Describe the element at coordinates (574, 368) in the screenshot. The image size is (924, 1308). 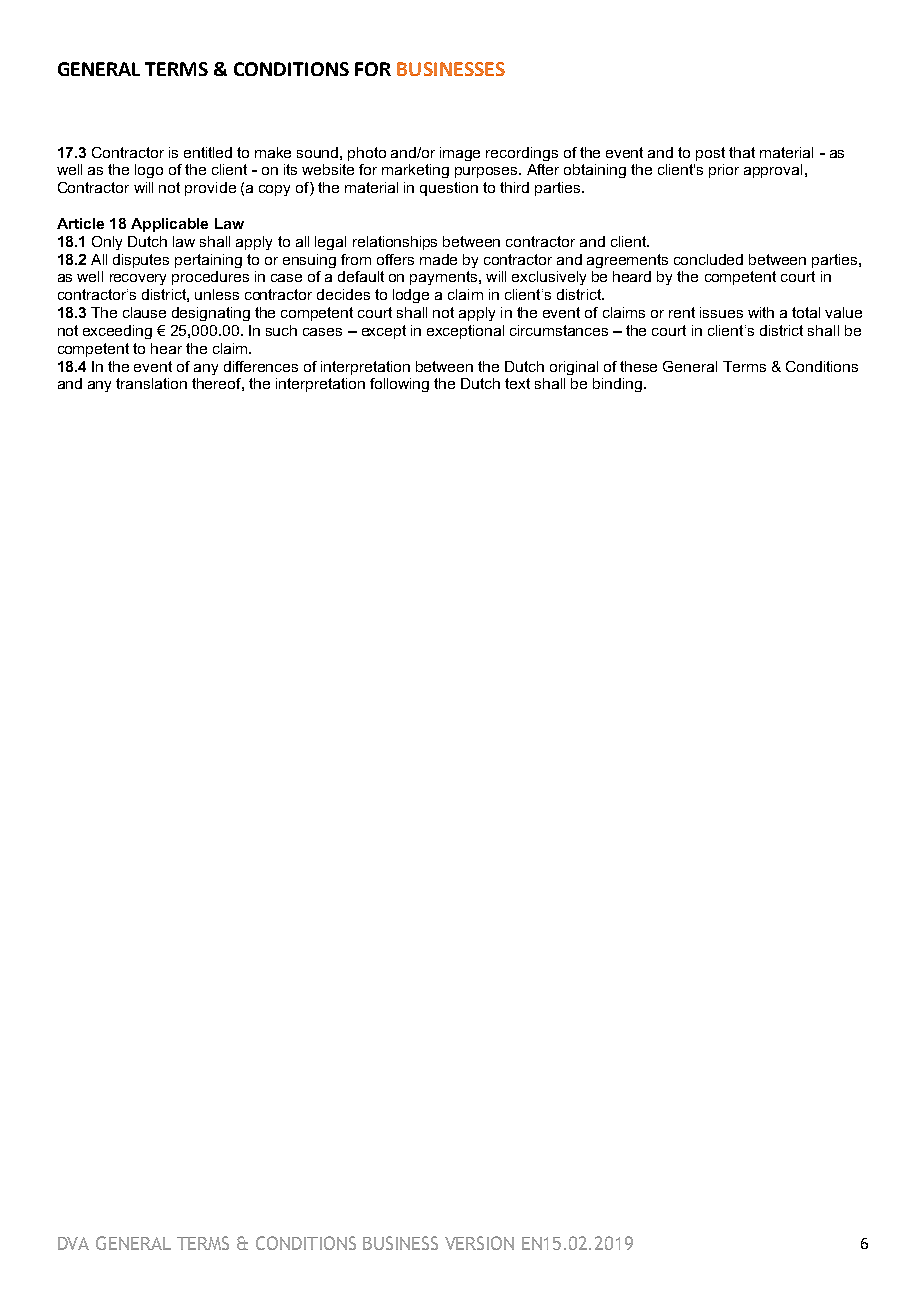
I see `original` at that location.
